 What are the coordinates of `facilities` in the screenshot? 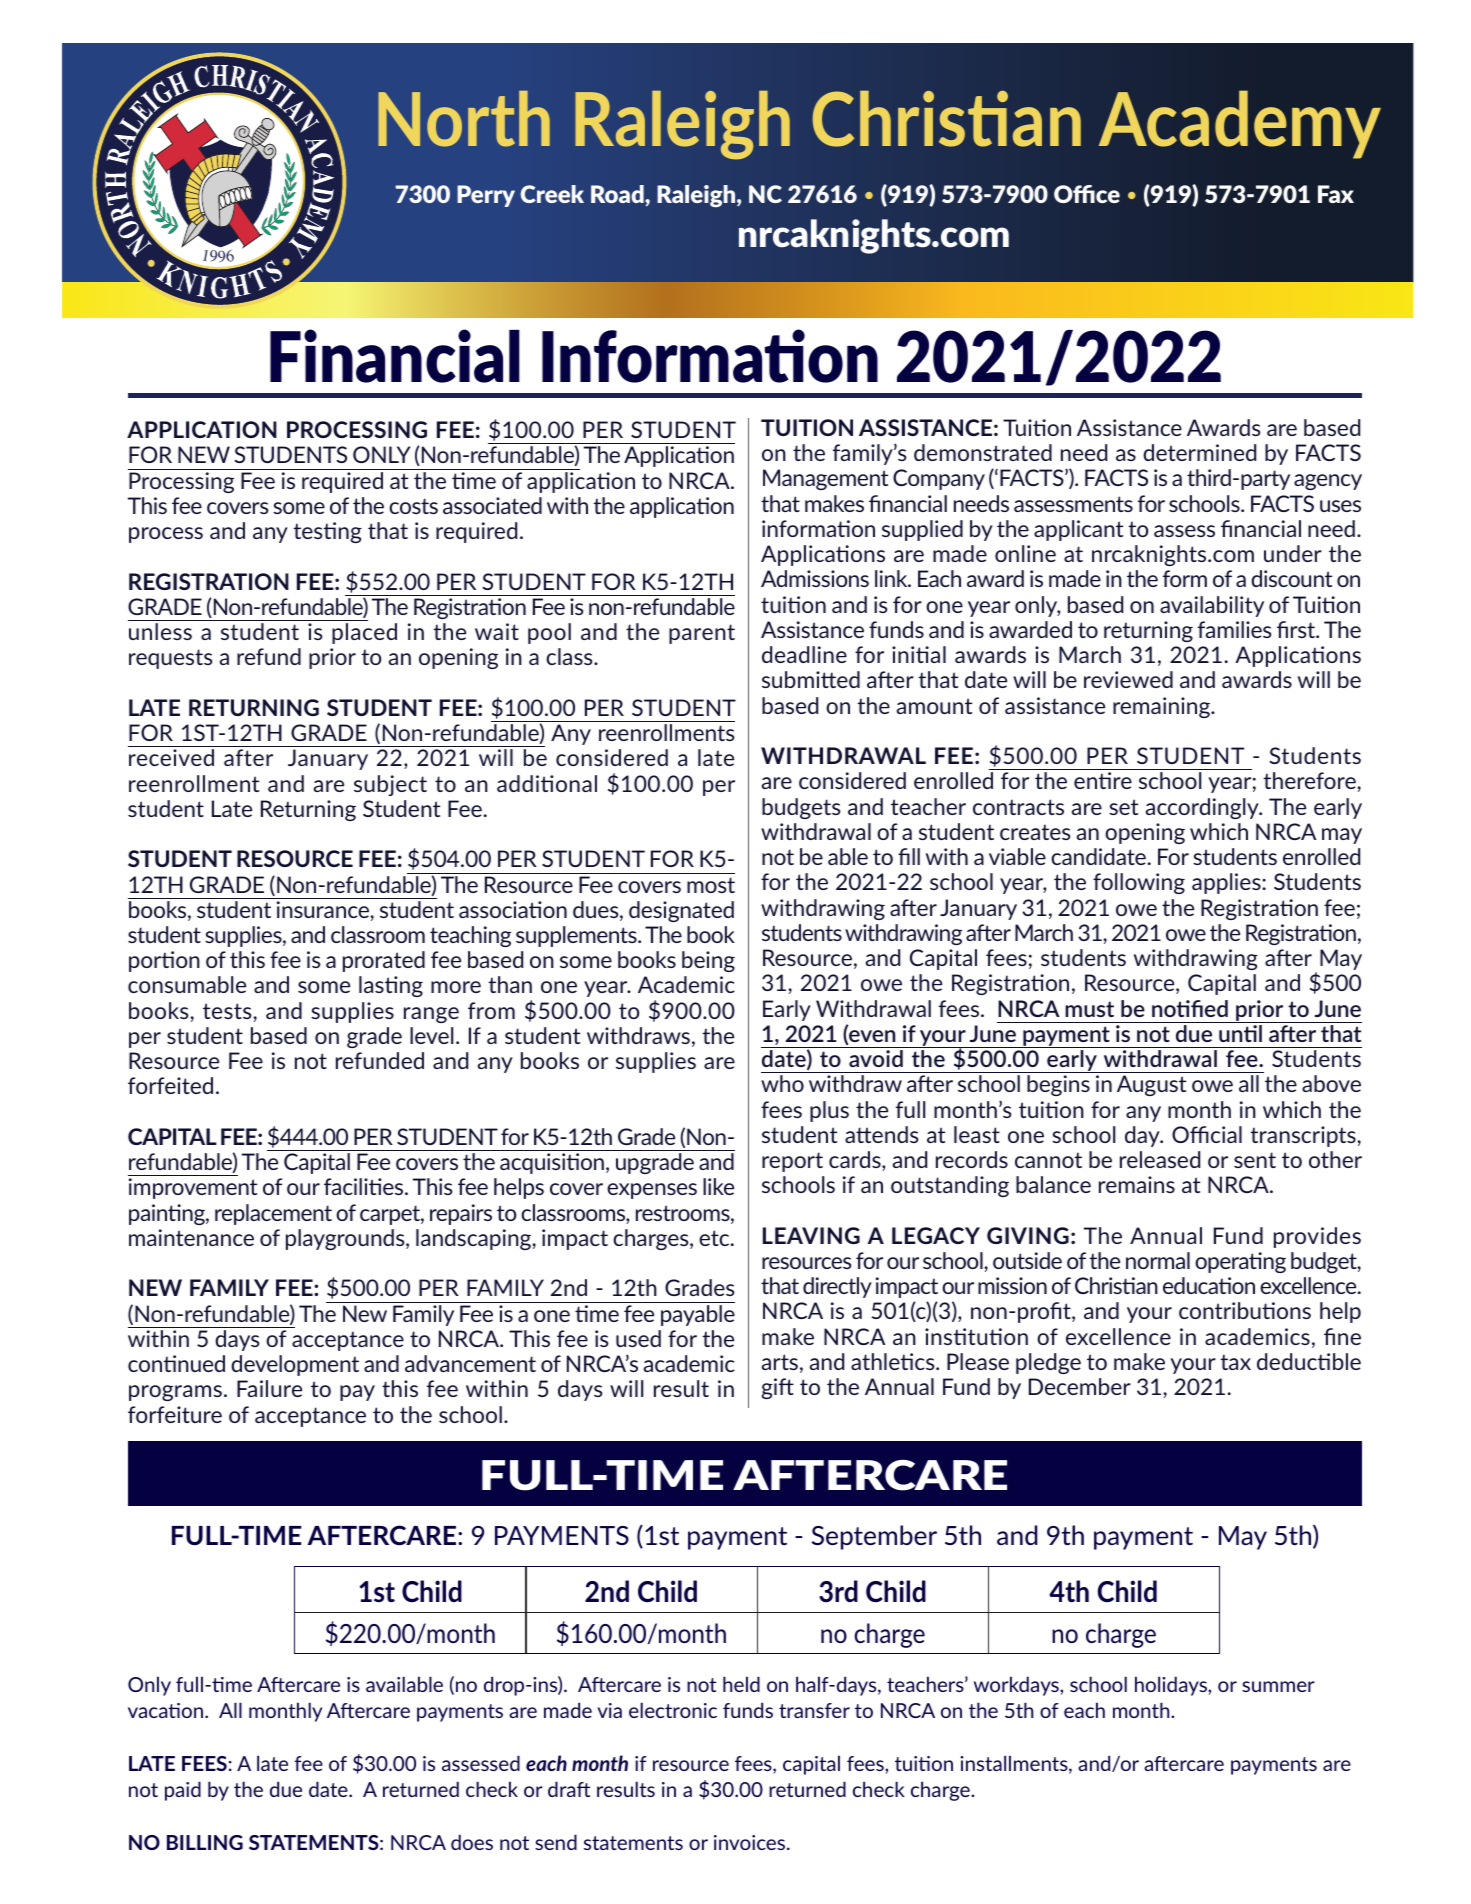 It's located at (365, 1186).
